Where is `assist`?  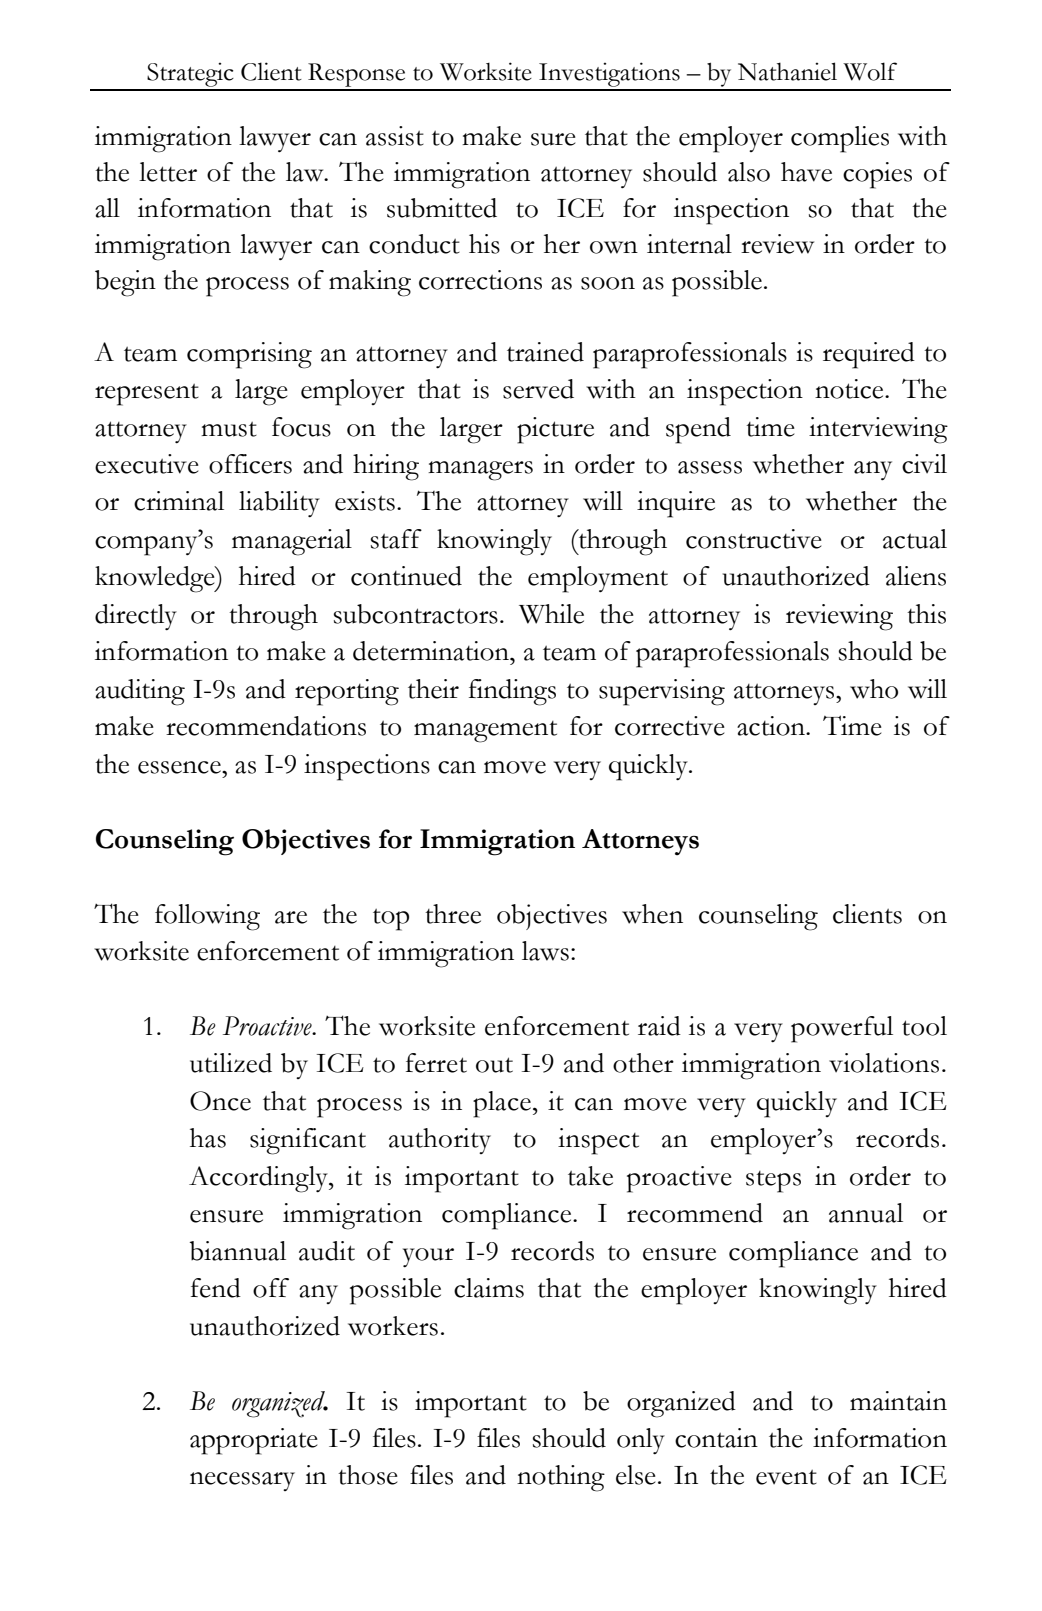
assist is located at coordinates (395, 136).
